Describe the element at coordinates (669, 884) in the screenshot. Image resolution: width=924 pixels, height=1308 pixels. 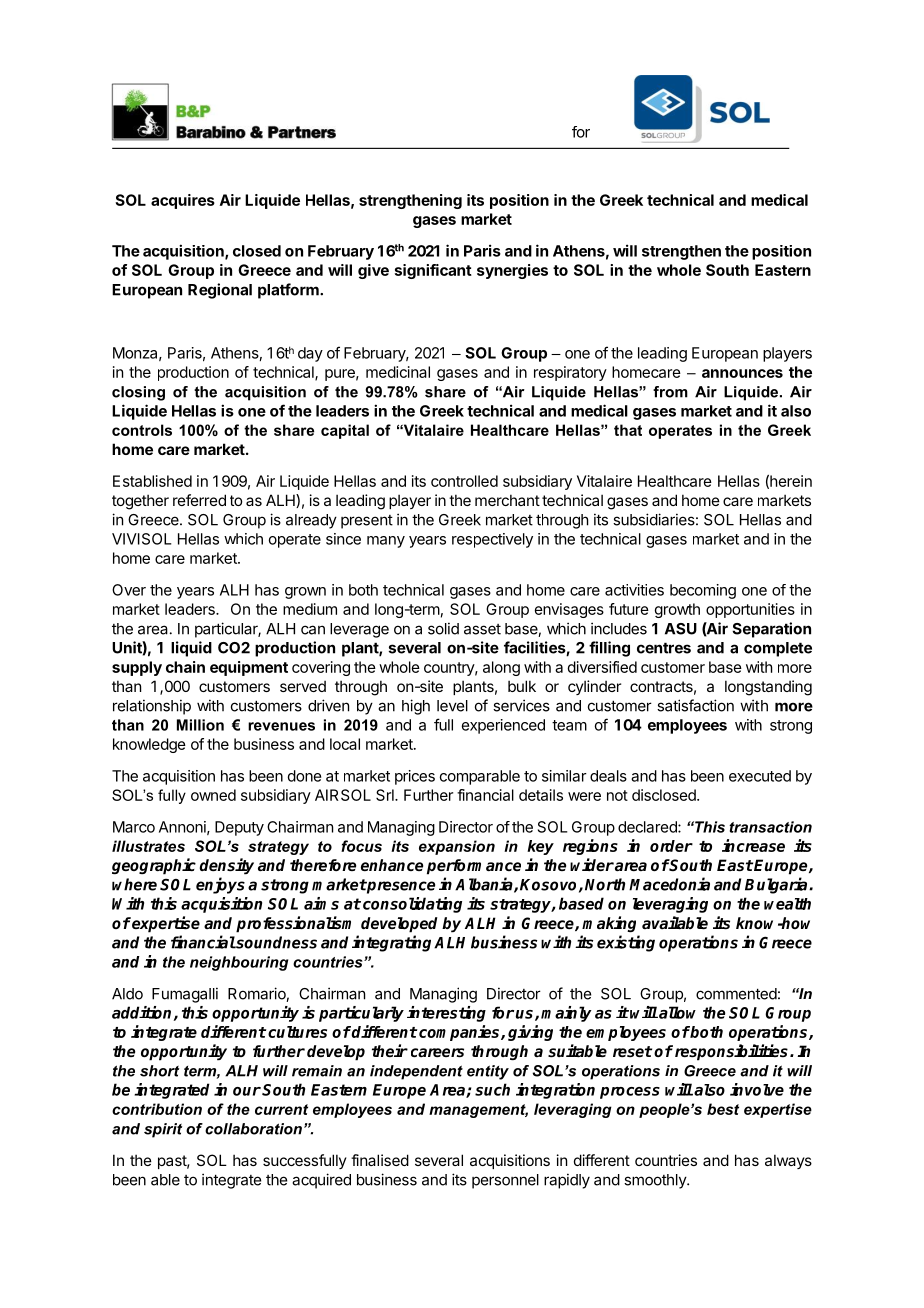
I see `Macedonia` at that location.
